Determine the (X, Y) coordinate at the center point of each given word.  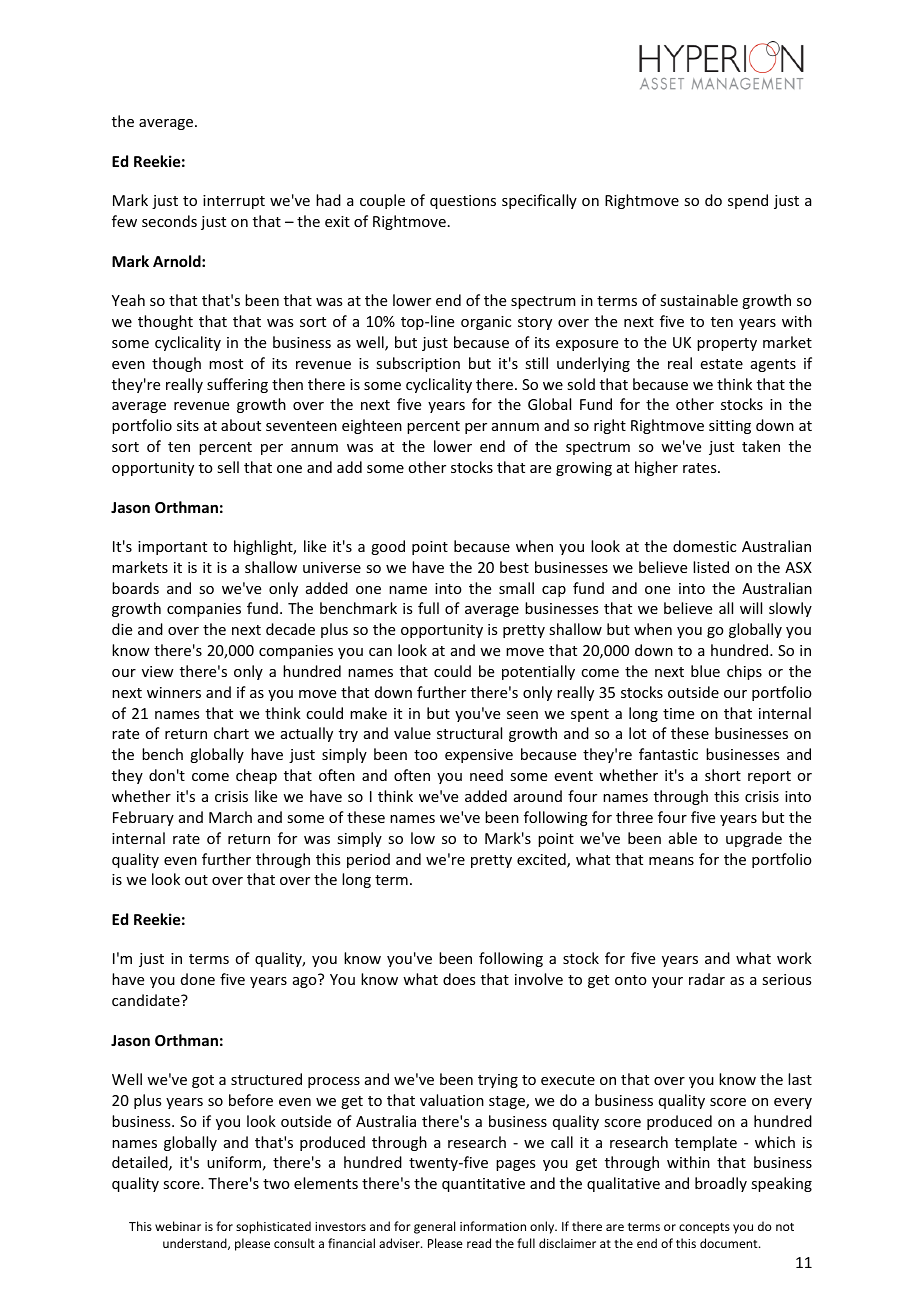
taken (761, 446)
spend (748, 201)
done (198, 979)
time (678, 713)
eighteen (372, 426)
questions (463, 202)
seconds (169, 221)
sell (228, 467)
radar (707, 979)
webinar (178, 1226)
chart (231, 733)
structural (469, 733)
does (459, 979)
